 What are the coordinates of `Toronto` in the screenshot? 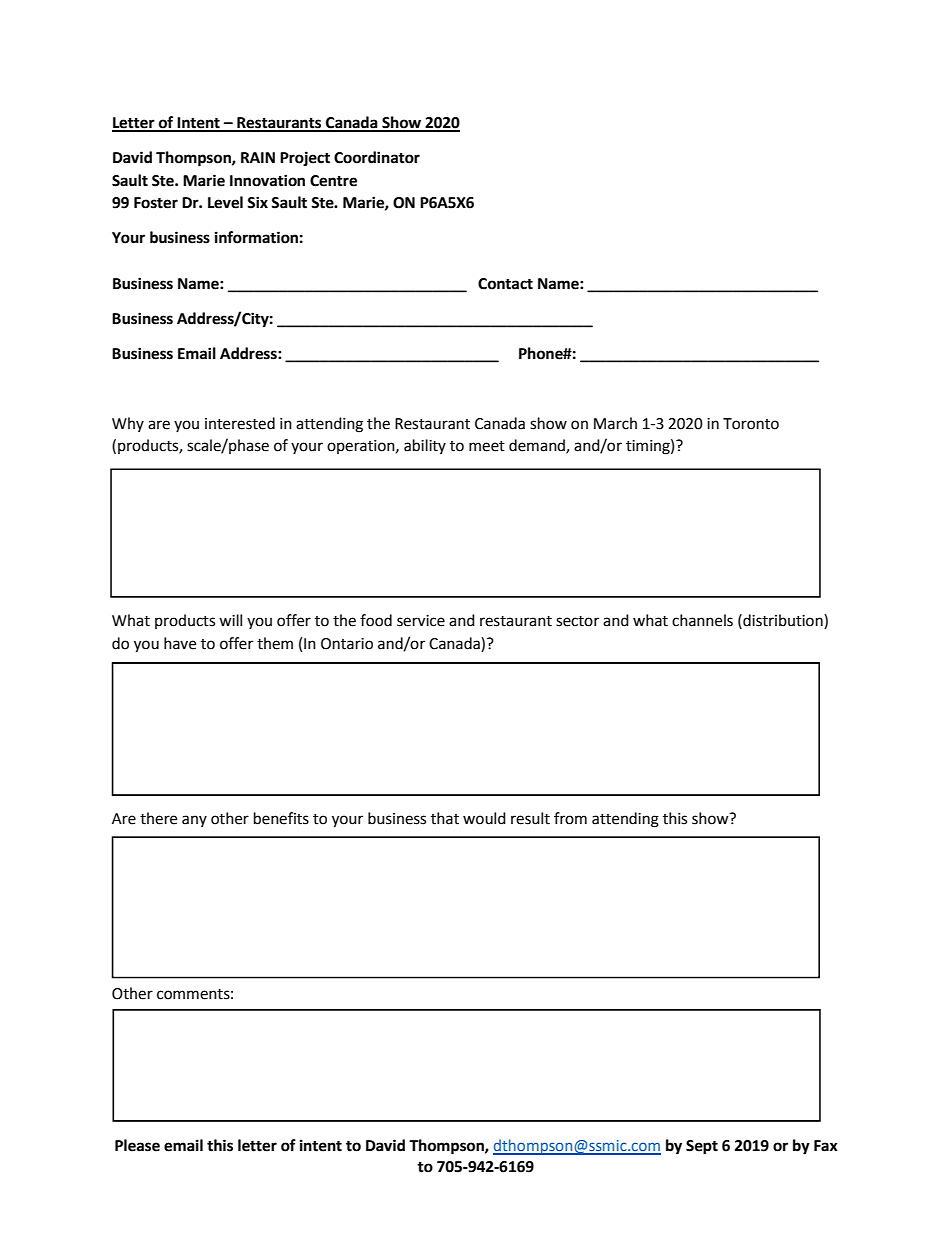 It's located at (751, 424).
